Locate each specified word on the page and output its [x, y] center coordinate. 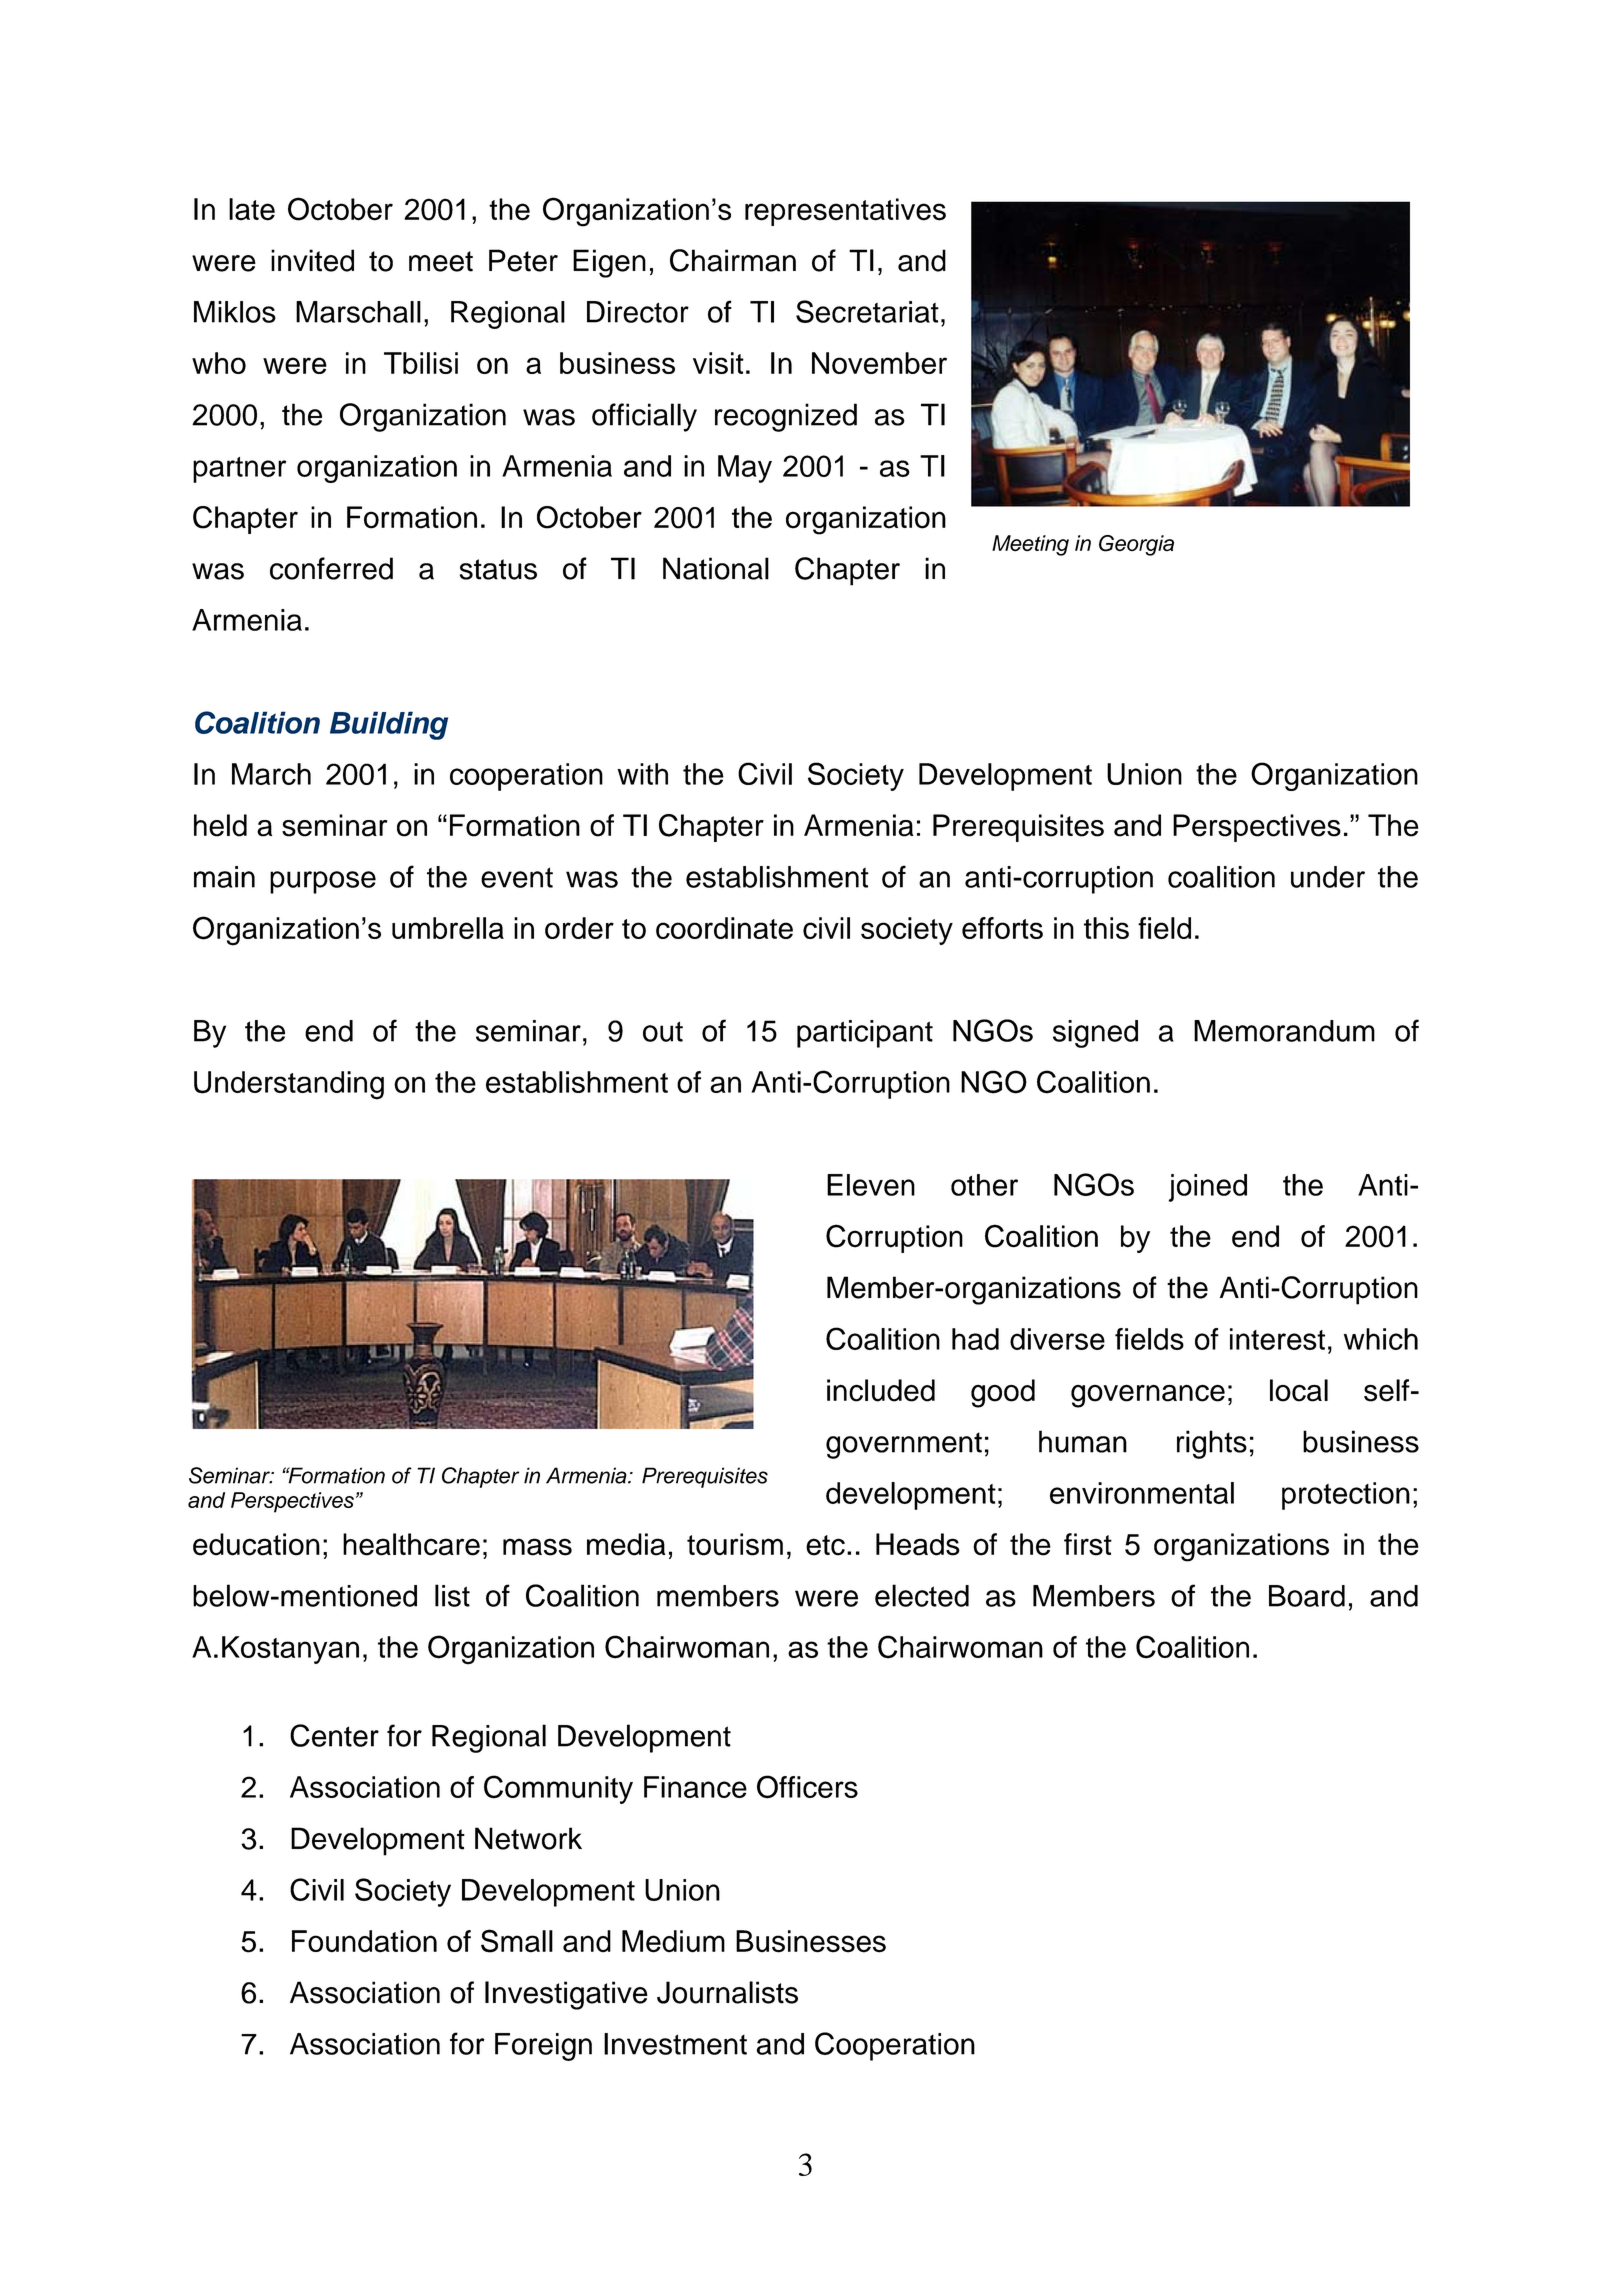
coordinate [724, 928]
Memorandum [1284, 1031]
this [1106, 928]
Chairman [733, 260]
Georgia [1136, 545]
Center [334, 1735]
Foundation [364, 1941]
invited [312, 260]
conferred [331, 568]
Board [1307, 1596]
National [716, 568]
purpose [323, 882]
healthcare [411, 1544]
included [881, 1390]
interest [1277, 1339]
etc [825, 1545]
